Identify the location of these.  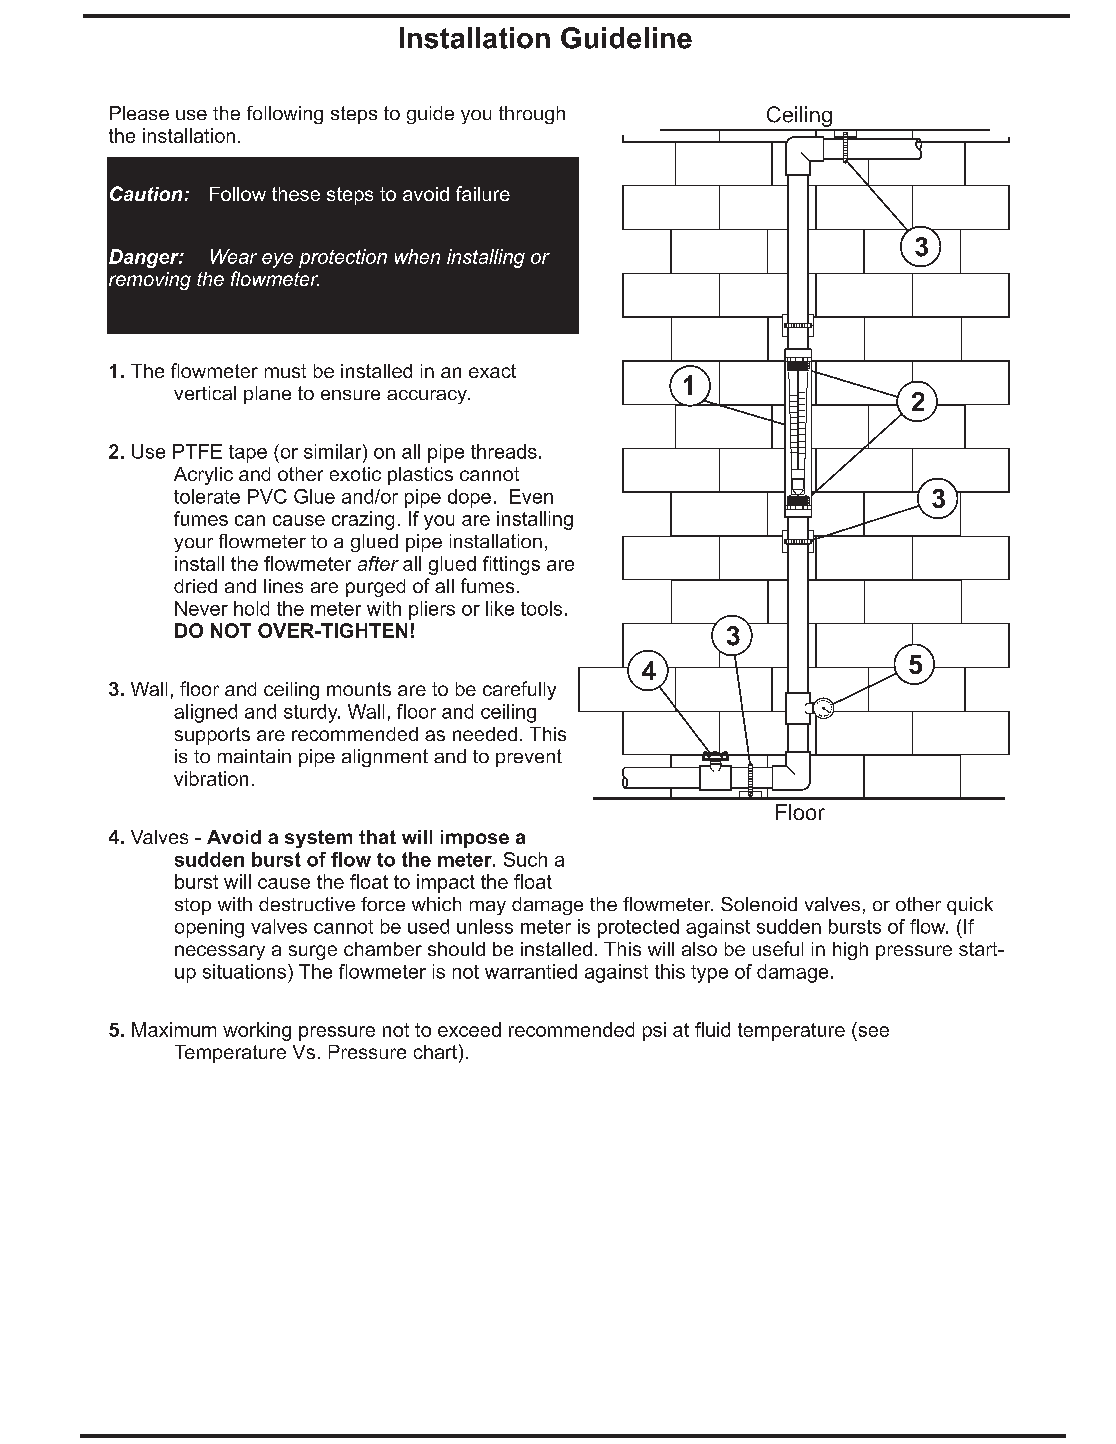
(296, 194).
